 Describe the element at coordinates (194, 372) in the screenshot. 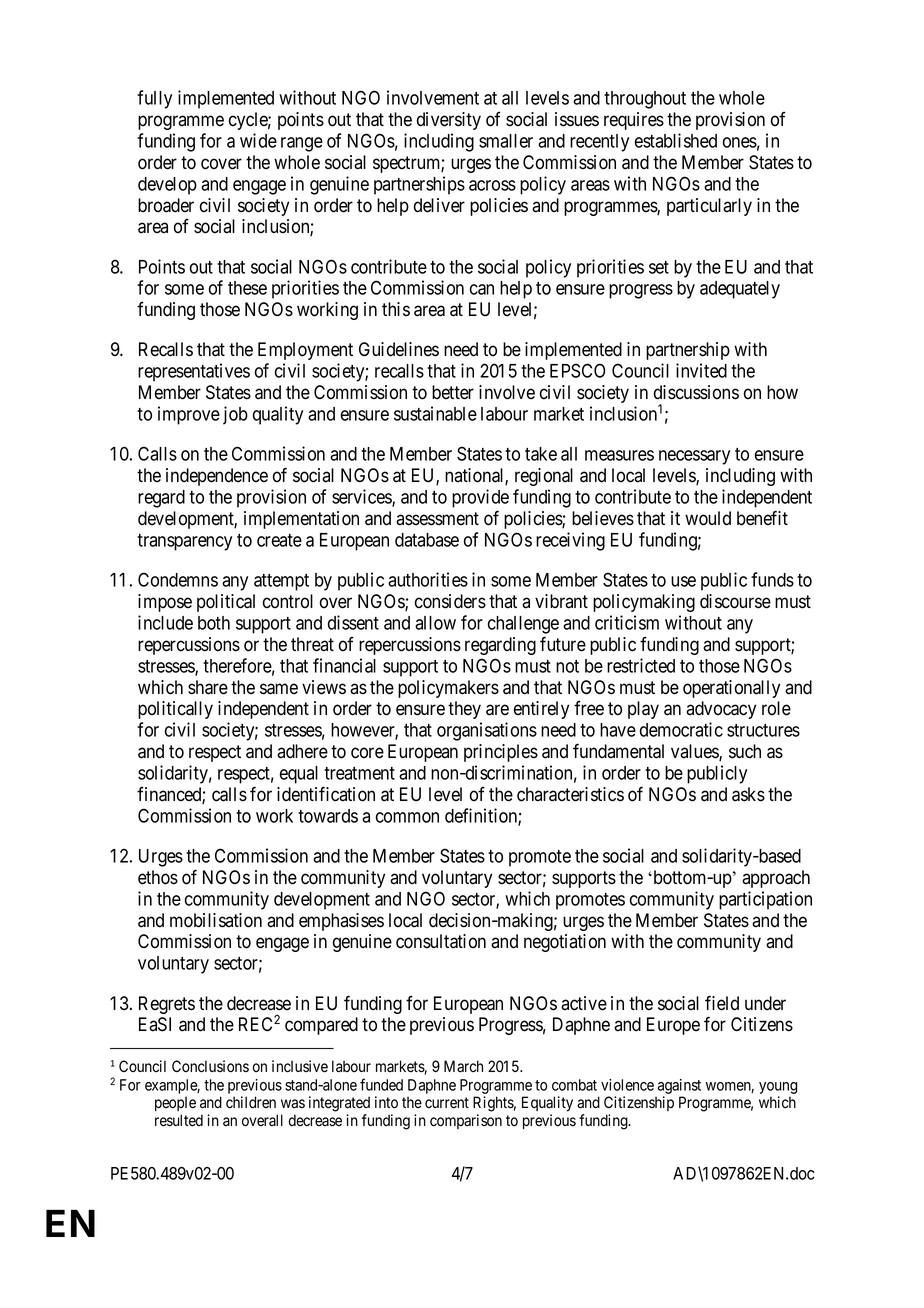

I see `representatives` at that location.
